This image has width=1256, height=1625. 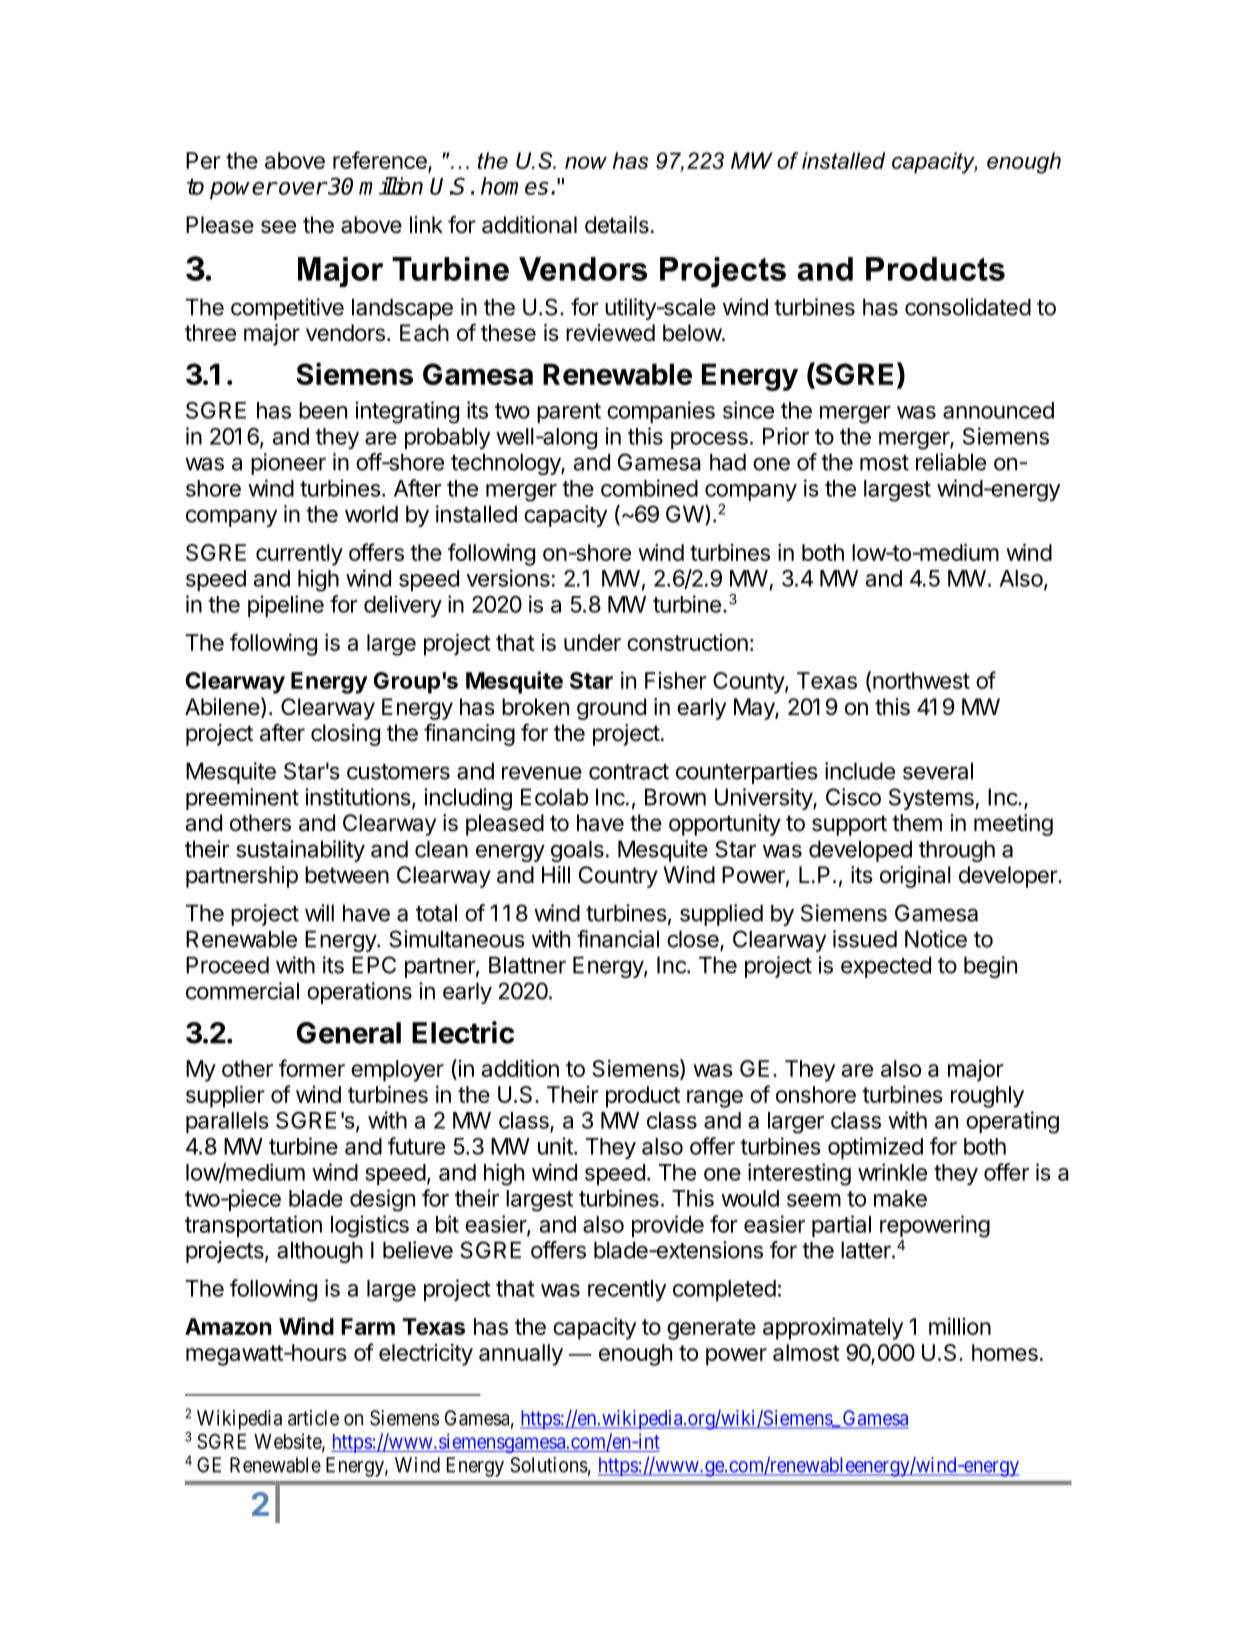 I want to click on pioneer, so click(x=288, y=464).
